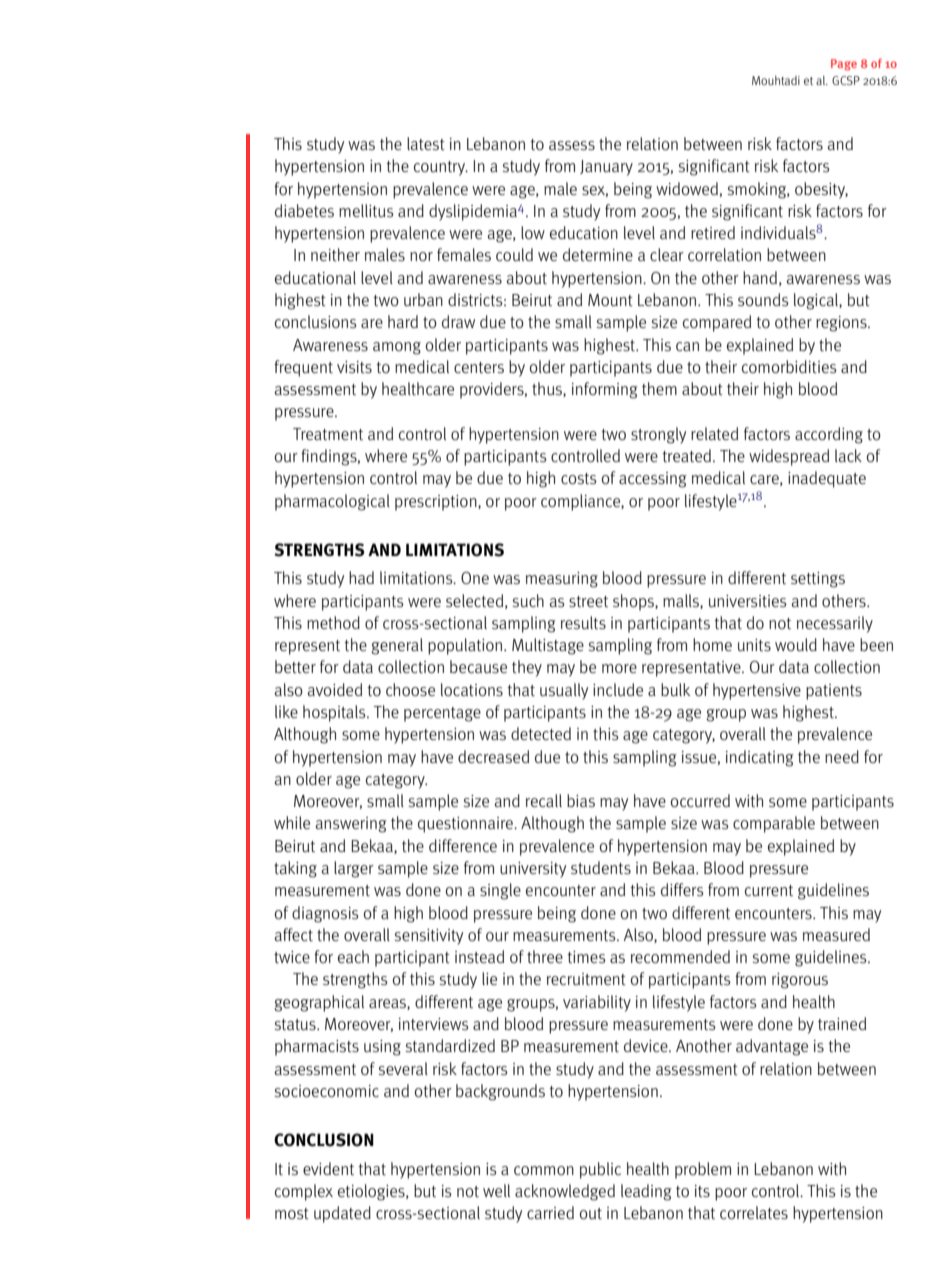  What do you see at coordinates (372, 1192) in the screenshot?
I see `etiologies` at bounding box center [372, 1192].
